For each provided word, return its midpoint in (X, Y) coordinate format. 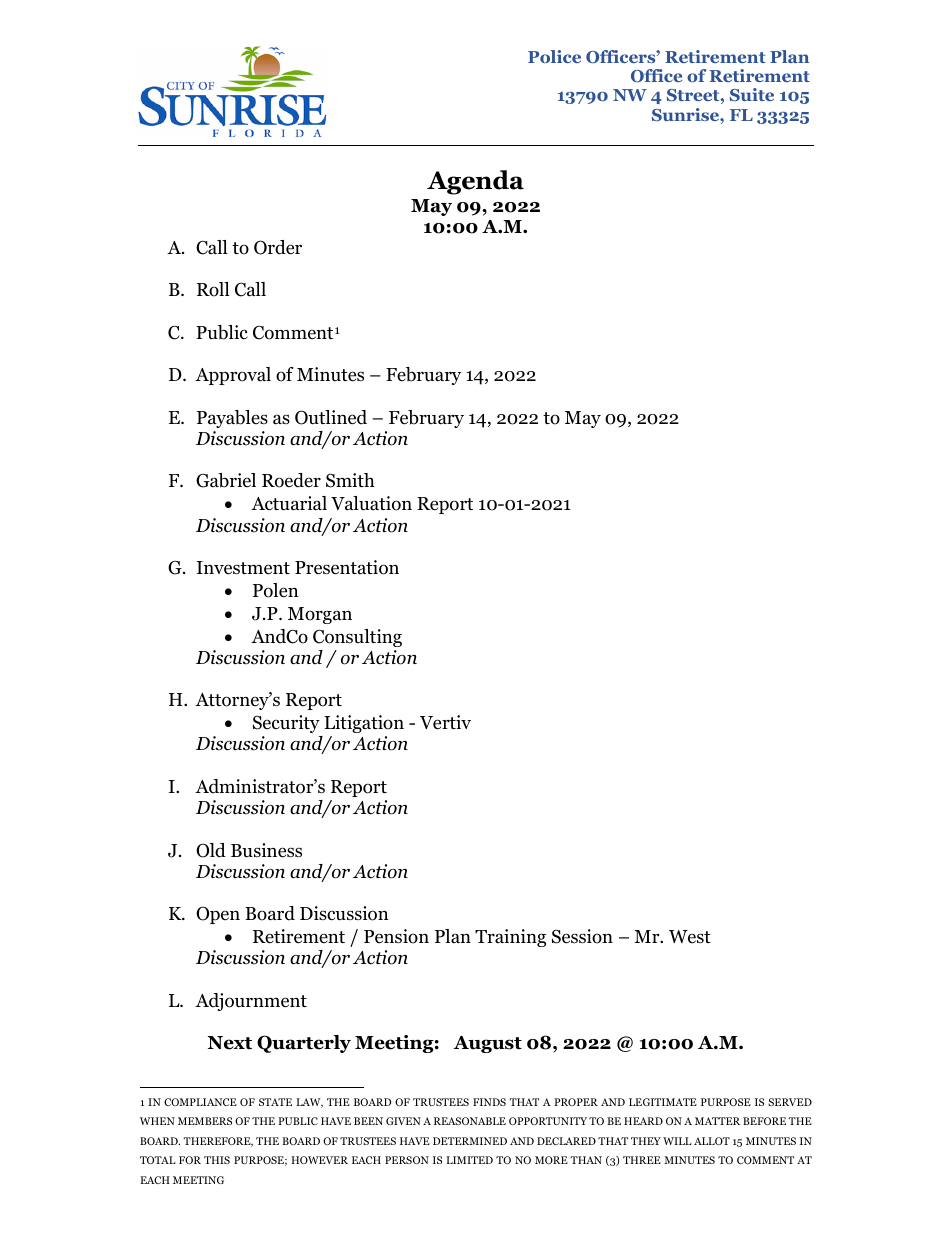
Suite (752, 94)
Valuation (371, 503)
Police (554, 56)
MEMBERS (205, 1121)
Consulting (357, 638)
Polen (276, 590)
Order (278, 247)
